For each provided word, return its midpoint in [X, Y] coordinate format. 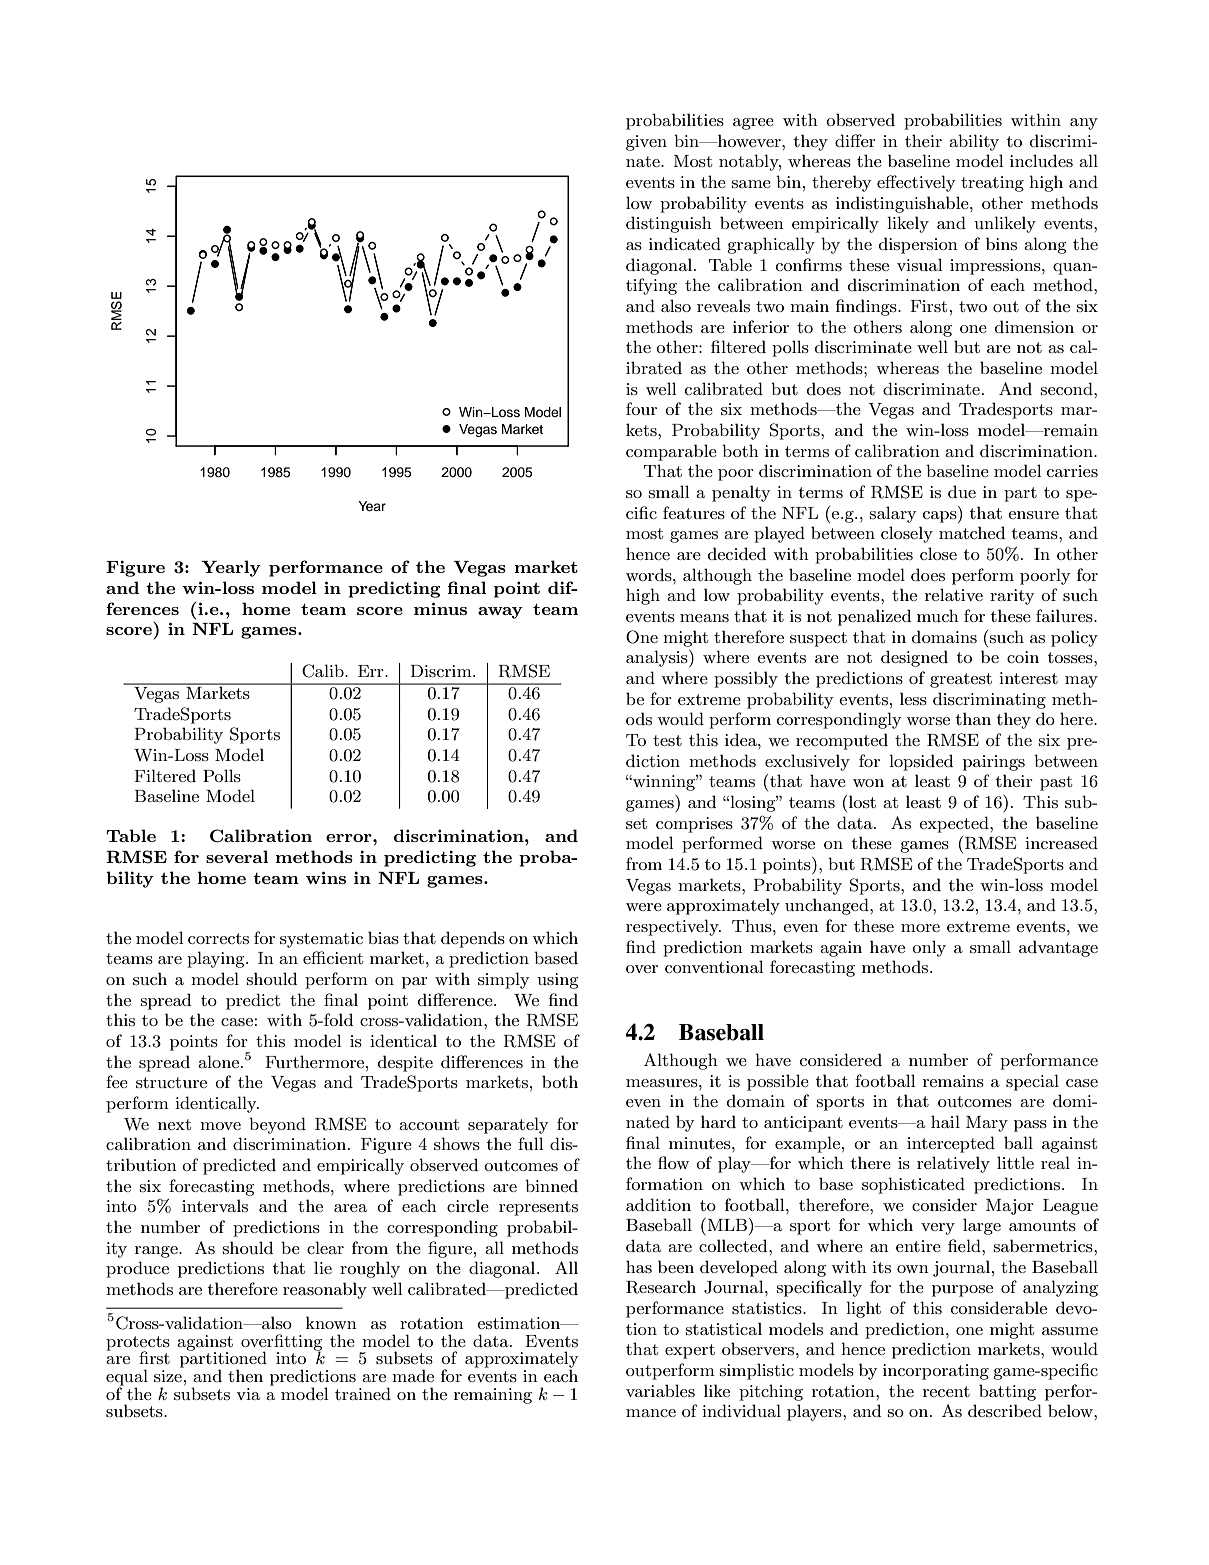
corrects [218, 938]
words [650, 574]
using [557, 981]
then [245, 1375]
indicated [685, 243]
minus [440, 608]
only [929, 948]
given [646, 143]
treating [992, 184]
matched [972, 532]
